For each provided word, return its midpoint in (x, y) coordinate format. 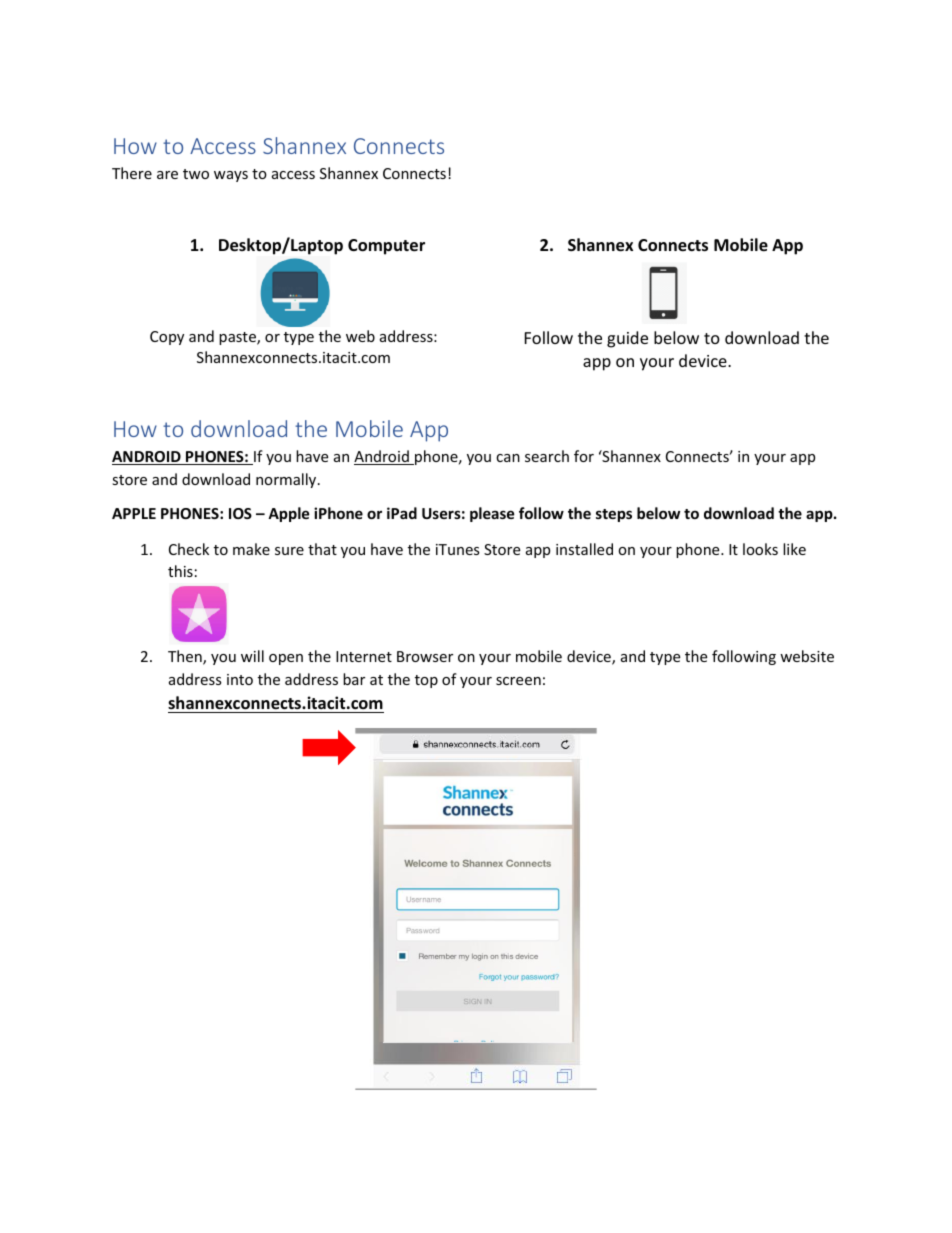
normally (287, 480)
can (508, 458)
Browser (425, 656)
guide (627, 339)
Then (186, 657)
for (584, 456)
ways (231, 176)
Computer (386, 247)
